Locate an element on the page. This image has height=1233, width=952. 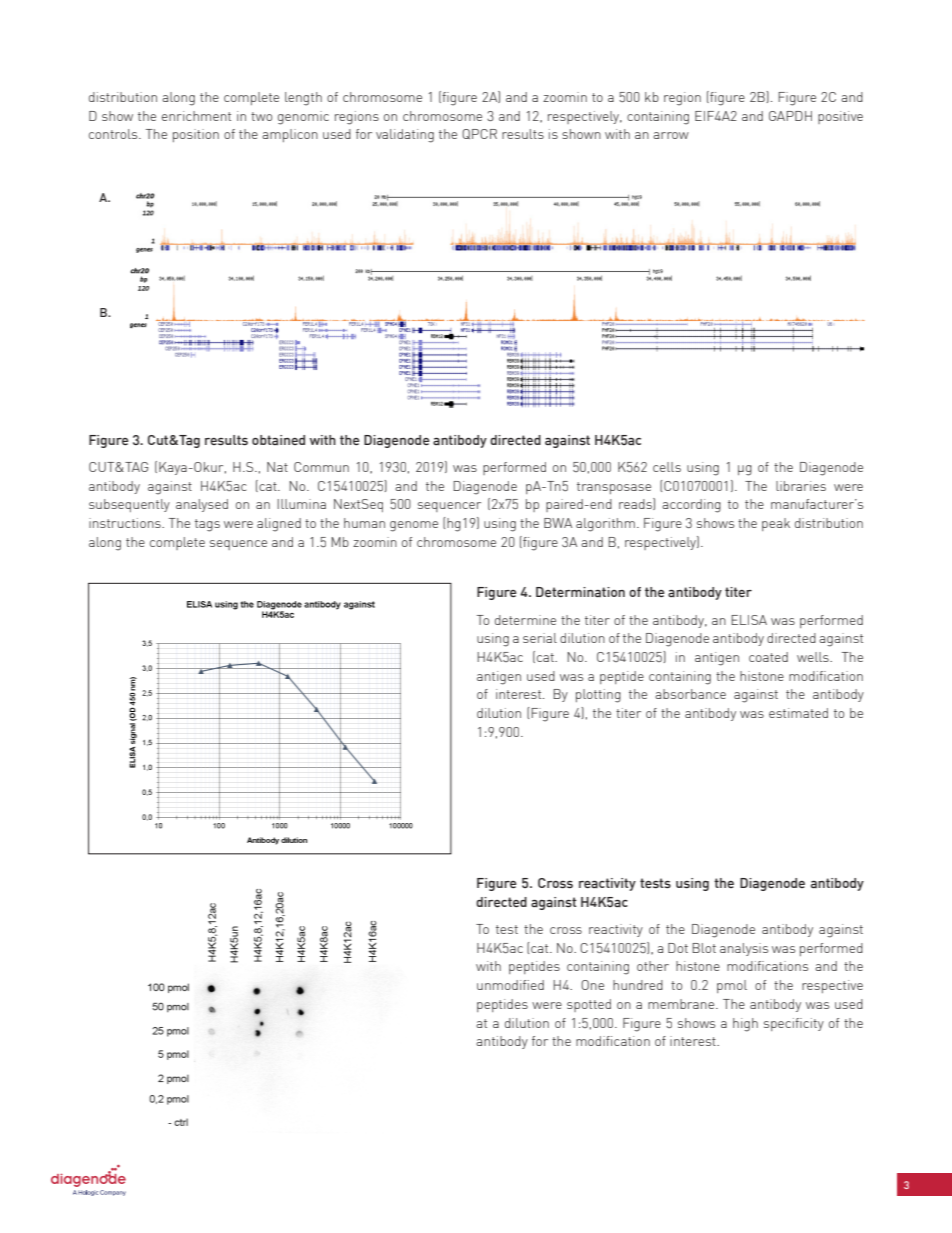
unmodified is located at coordinates (510, 985).
